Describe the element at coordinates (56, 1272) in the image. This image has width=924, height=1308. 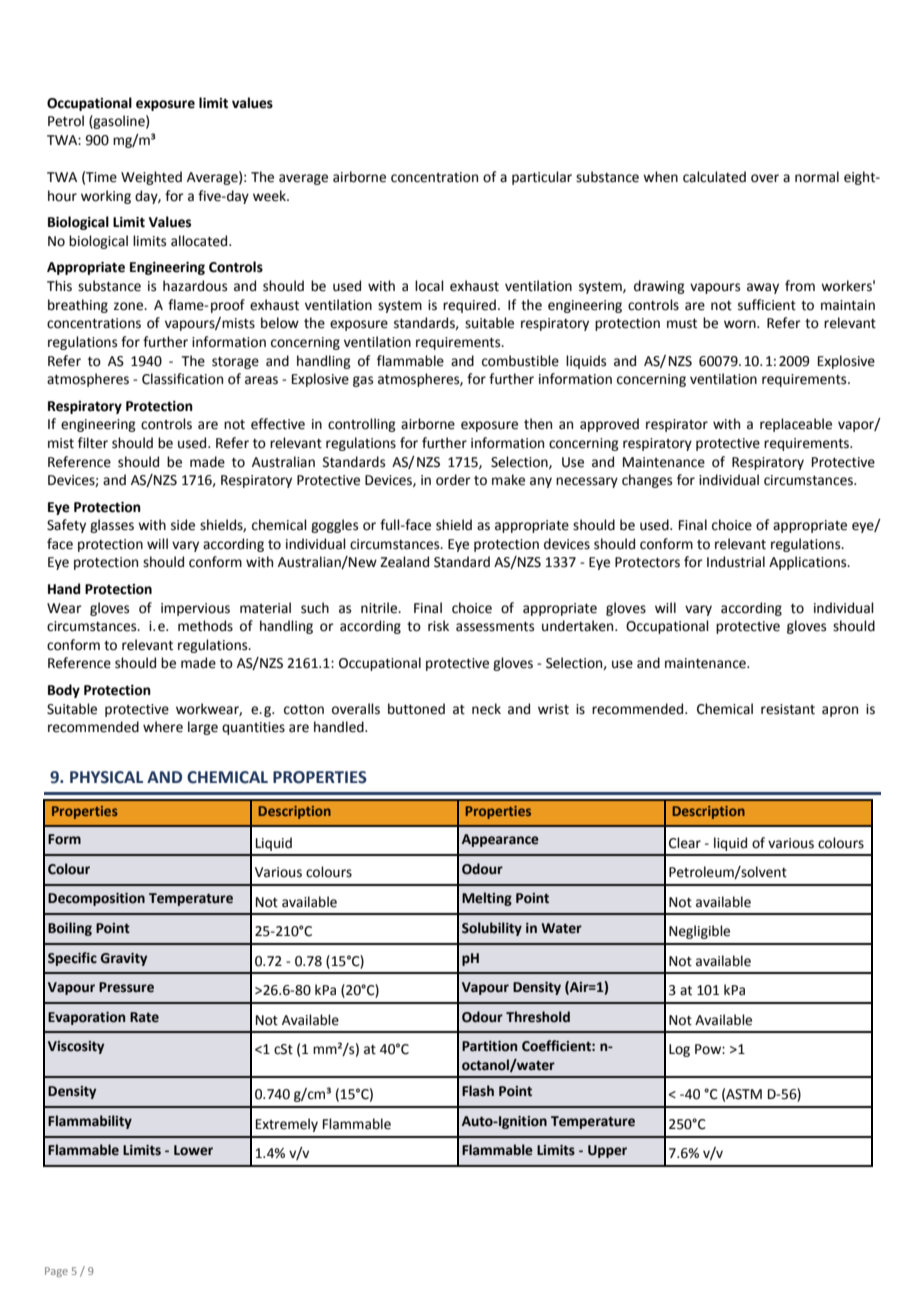
I see `Page` at that location.
